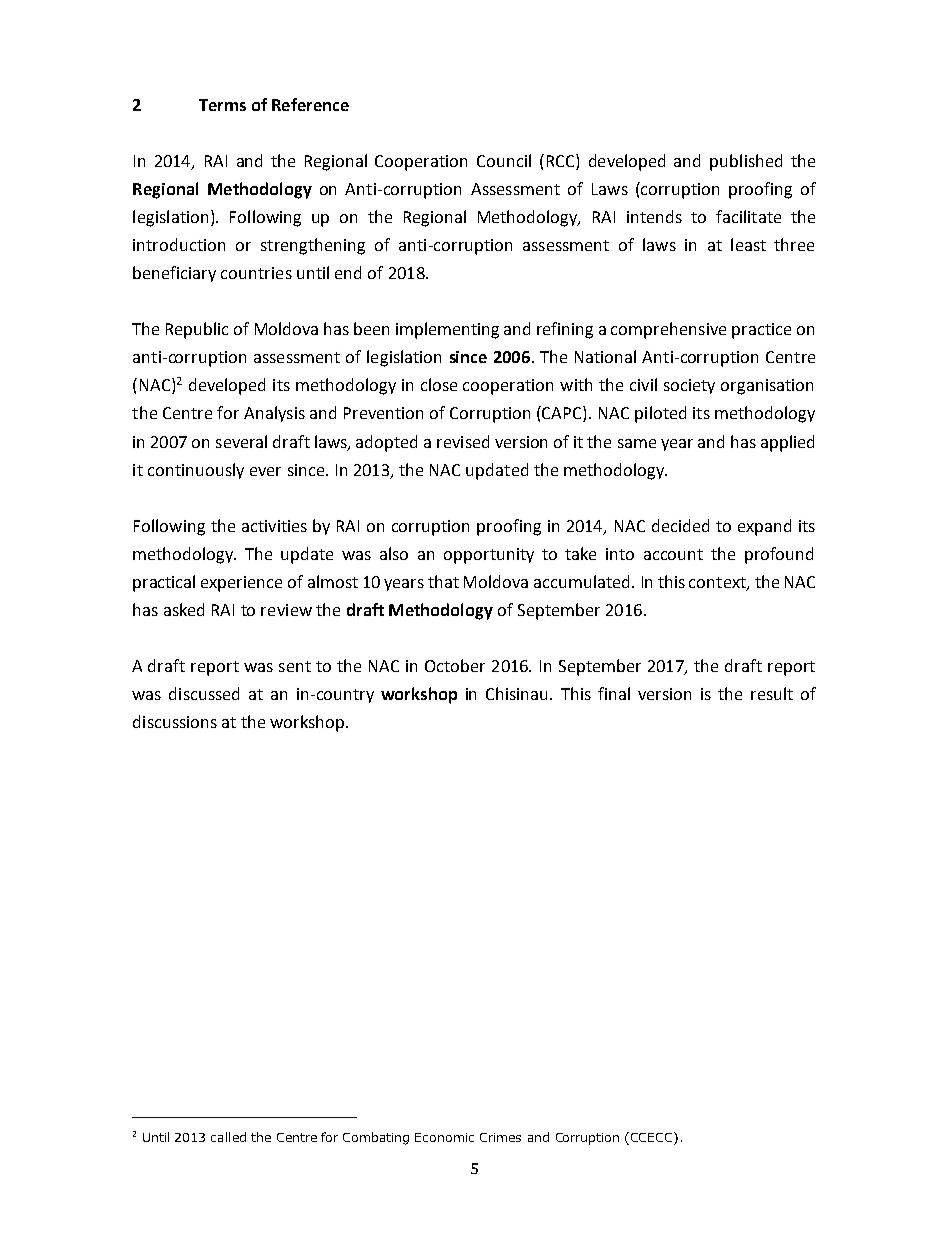 The width and height of the page is (952, 1233). What do you see at coordinates (455, 665) in the page?
I see `October` at bounding box center [455, 665].
